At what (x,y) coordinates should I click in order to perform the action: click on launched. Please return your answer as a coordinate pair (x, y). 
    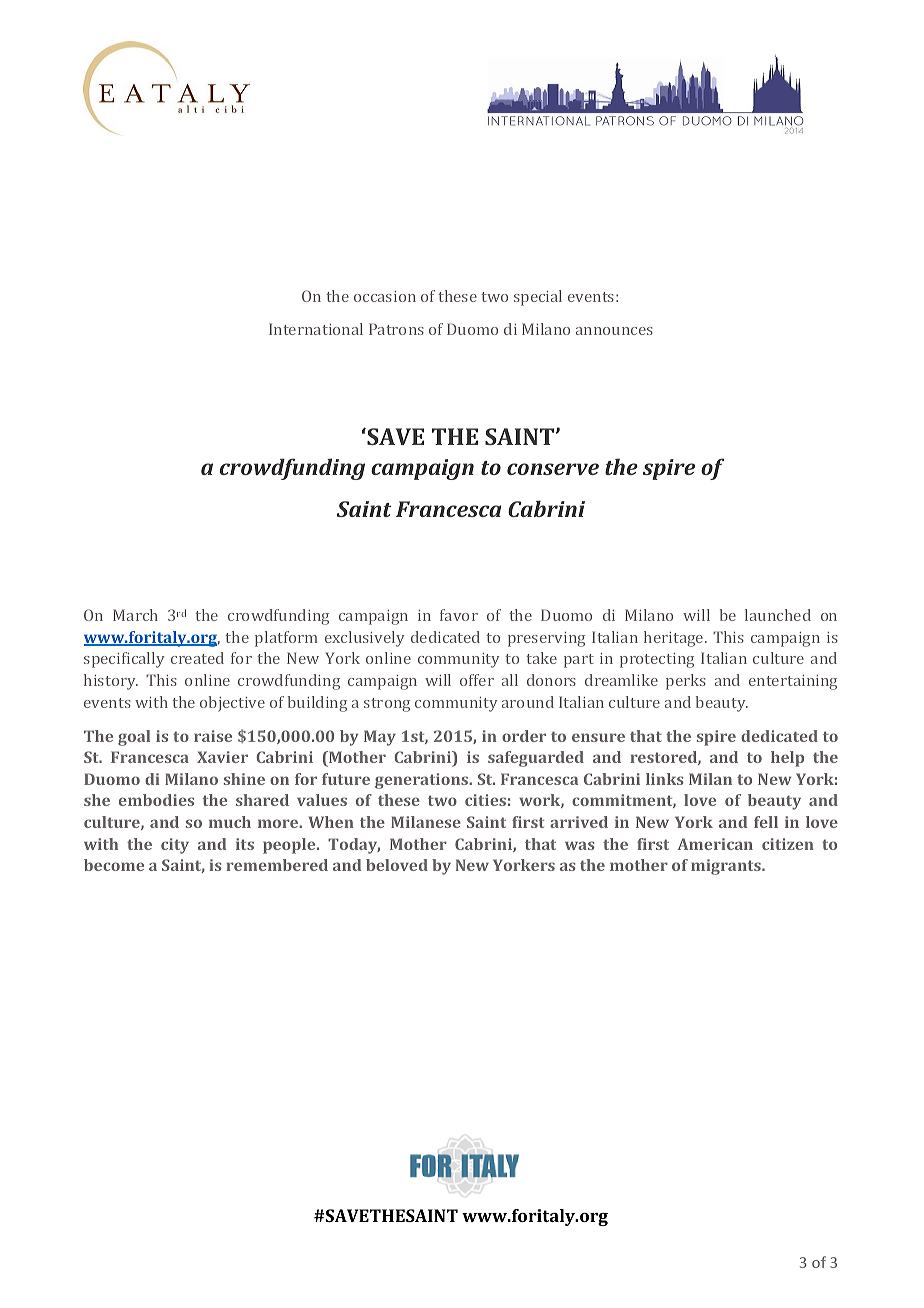
    Looking at the image, I should click on (778, 615).
